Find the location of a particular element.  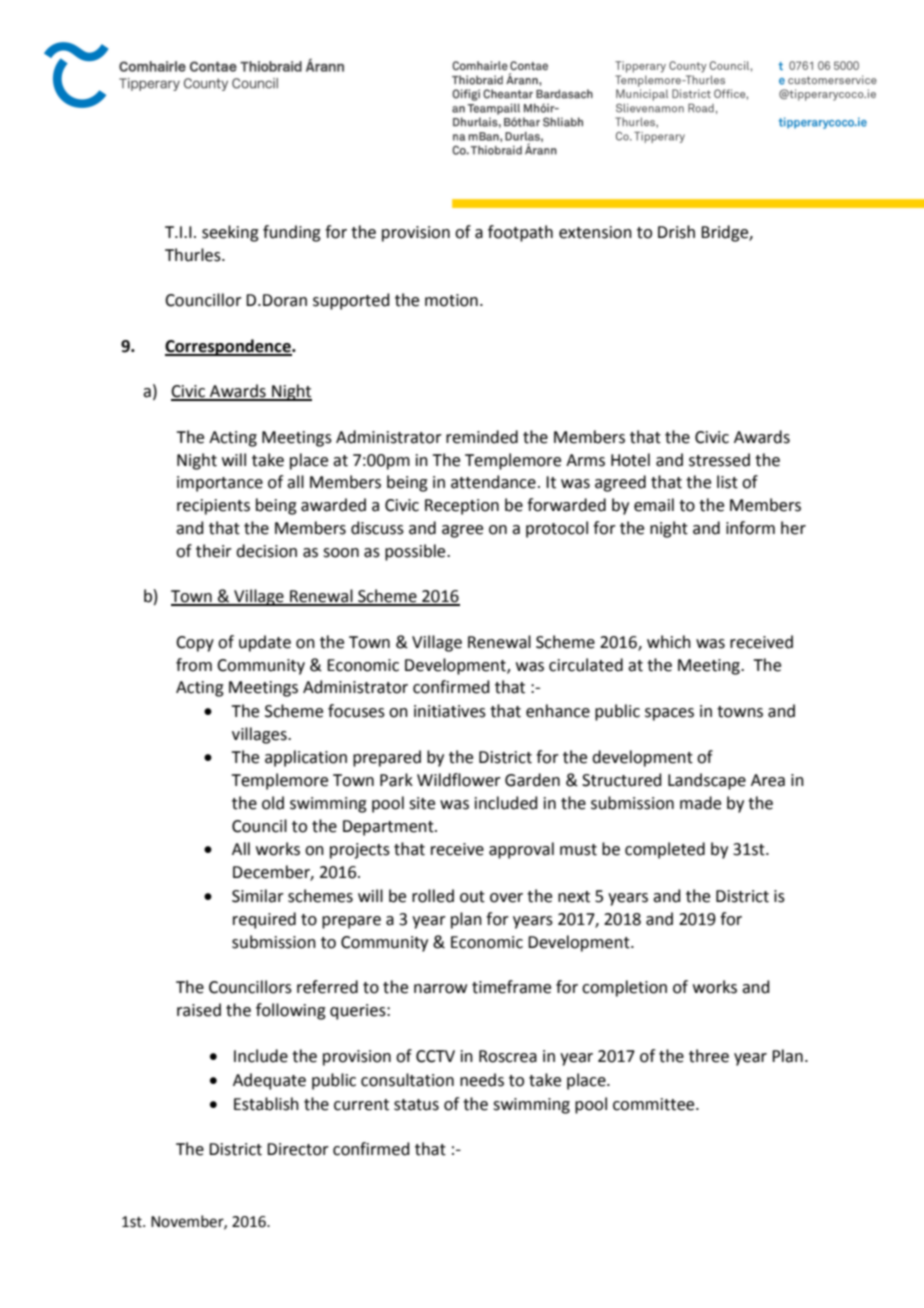

update is located at coordinates (265, 643).
